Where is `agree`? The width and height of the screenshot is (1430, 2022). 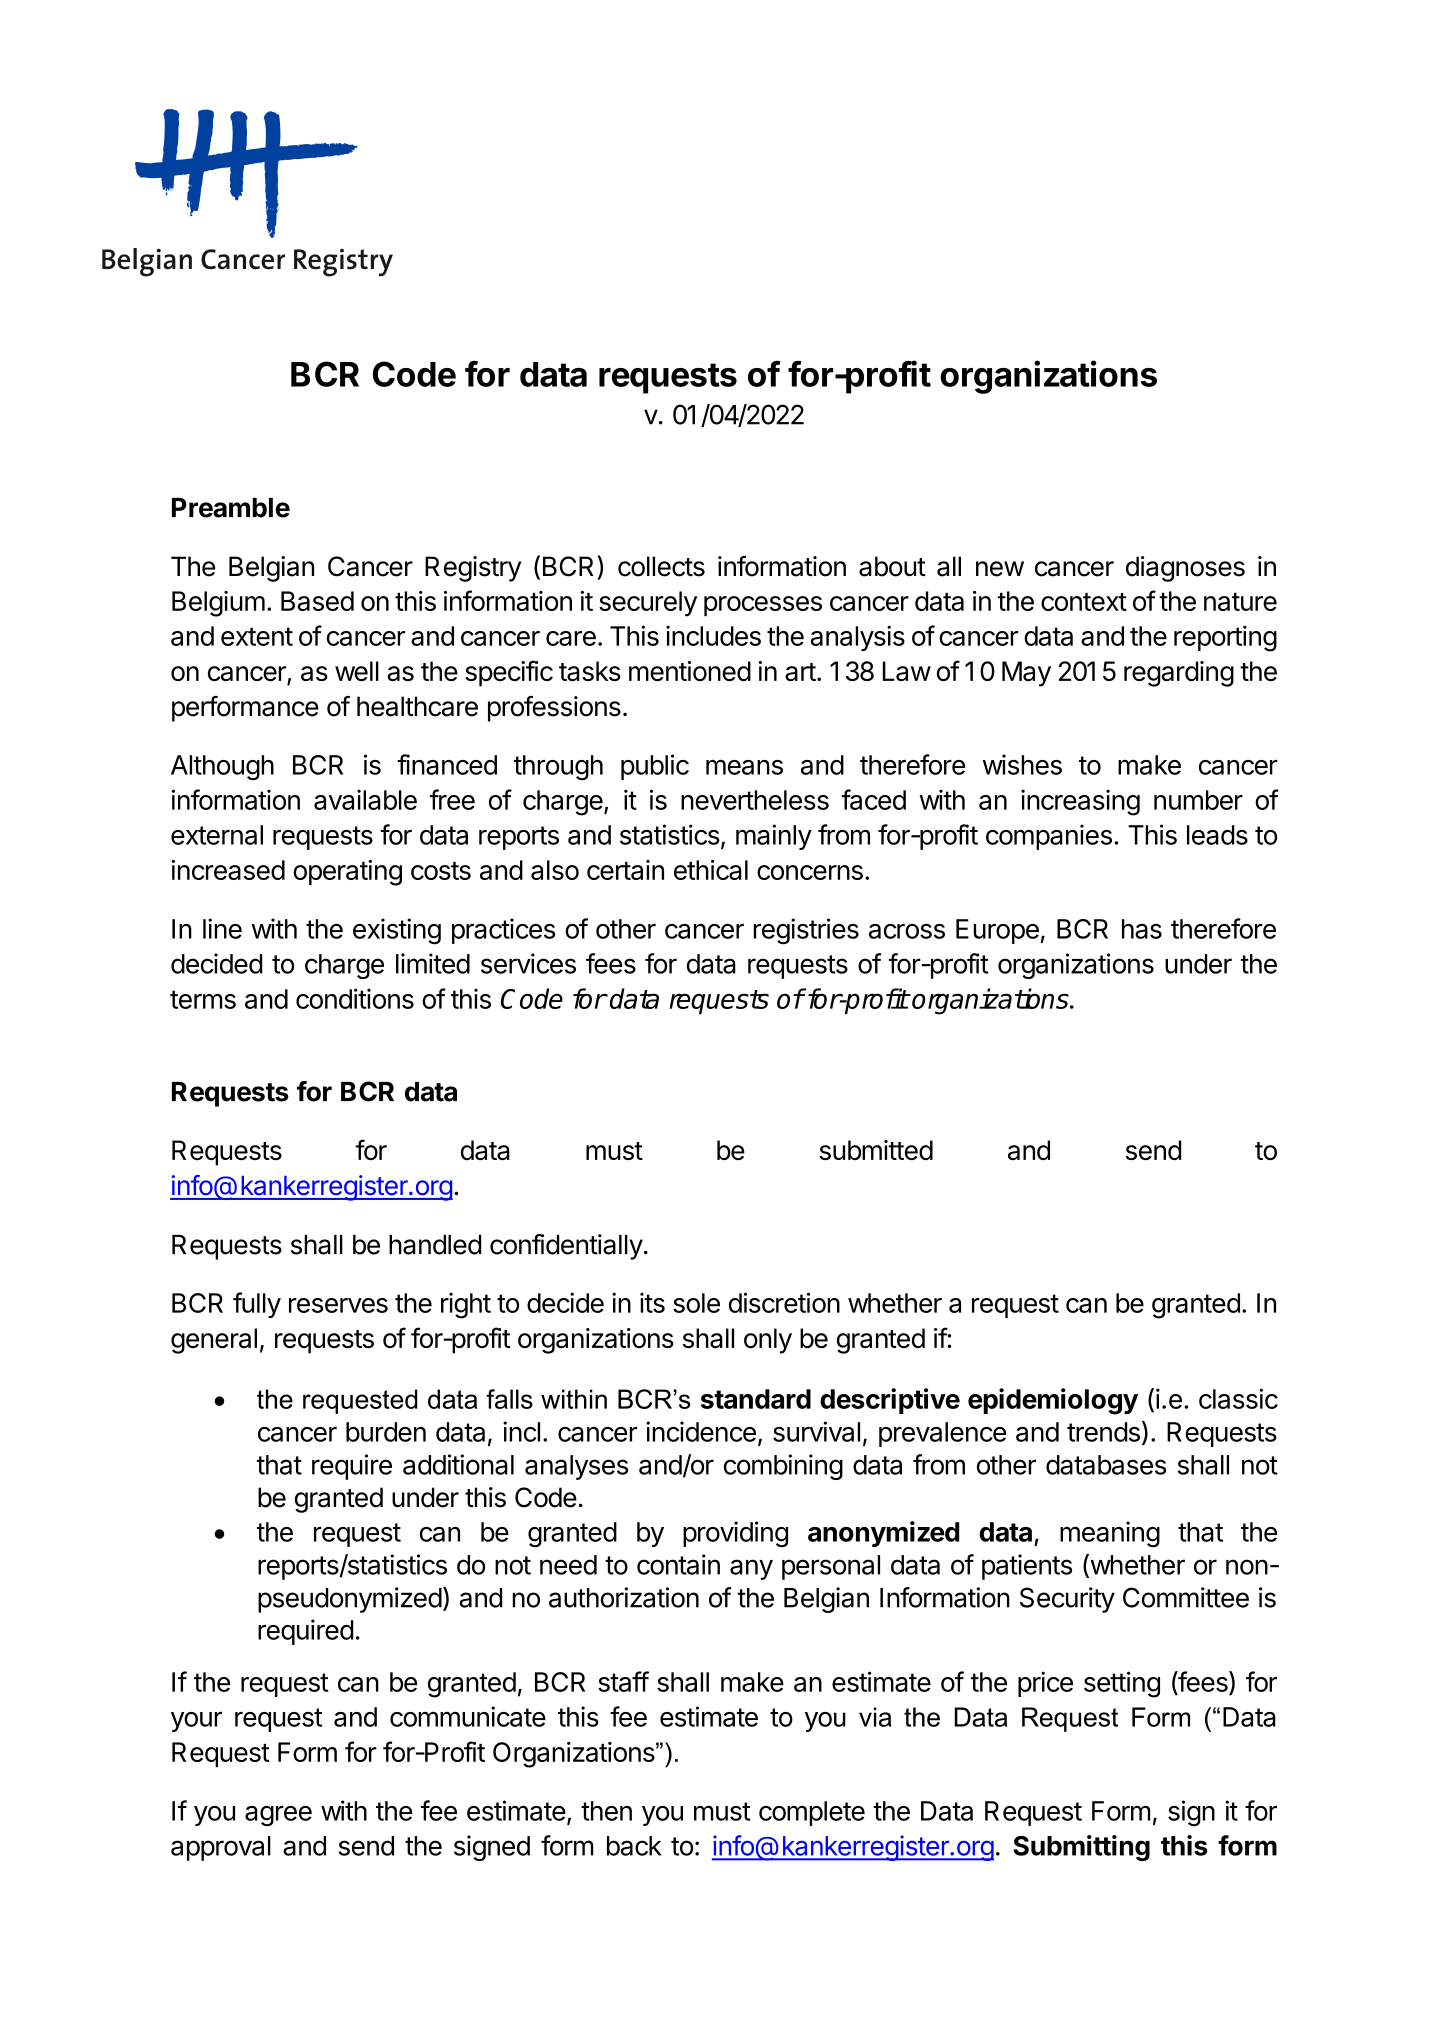 agree is located at coordinates (278, 1816).
